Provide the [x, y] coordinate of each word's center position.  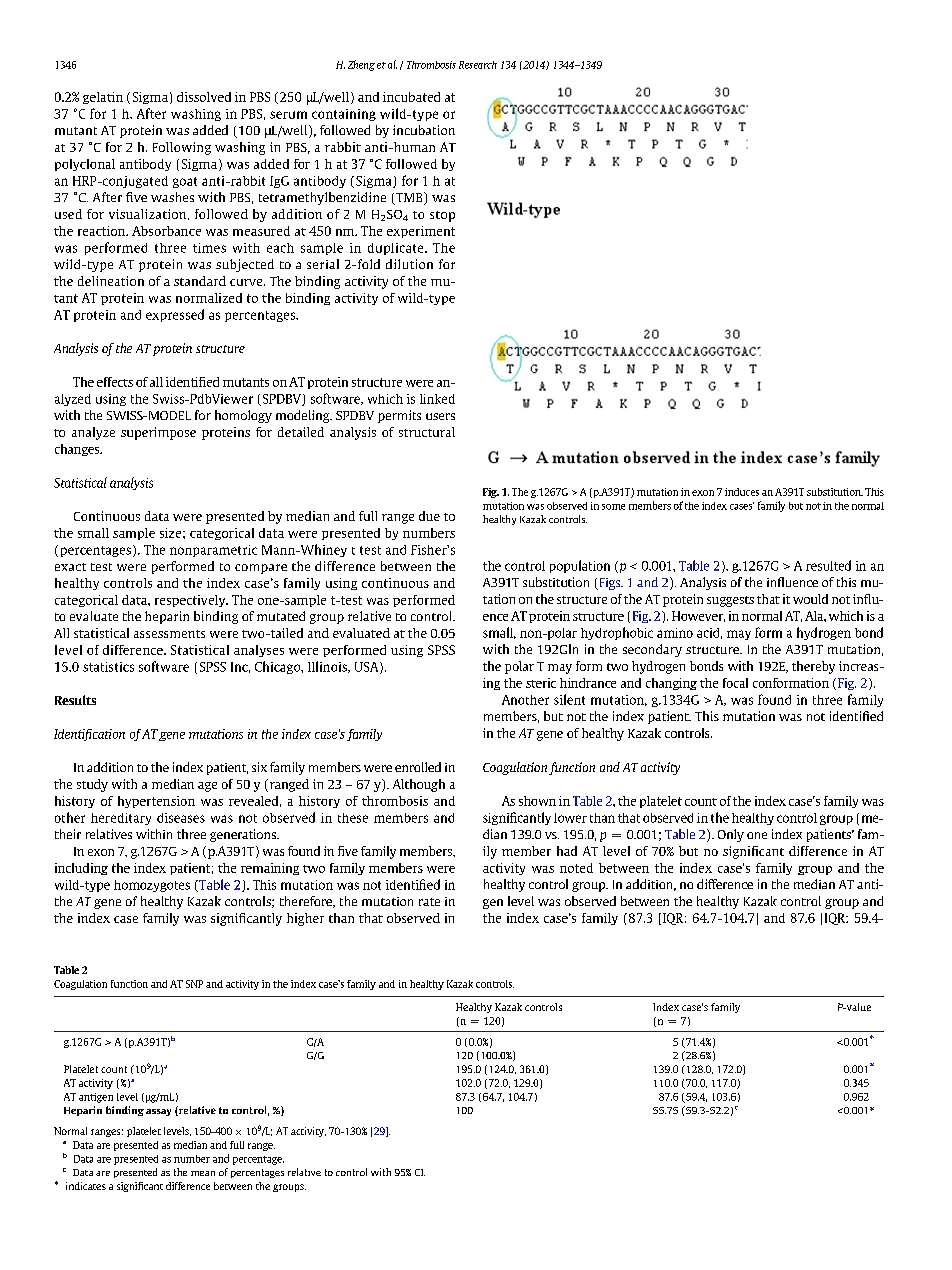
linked [437, 399]
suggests [730, 601]
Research [478, 65]
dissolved [204, 97]
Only [731, 835]
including [81, 869]
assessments [169, 634]
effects [115, 382]
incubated [411, 97]
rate [429, 902]
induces [742, 492]
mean [203, 1173]
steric [541, 683]
